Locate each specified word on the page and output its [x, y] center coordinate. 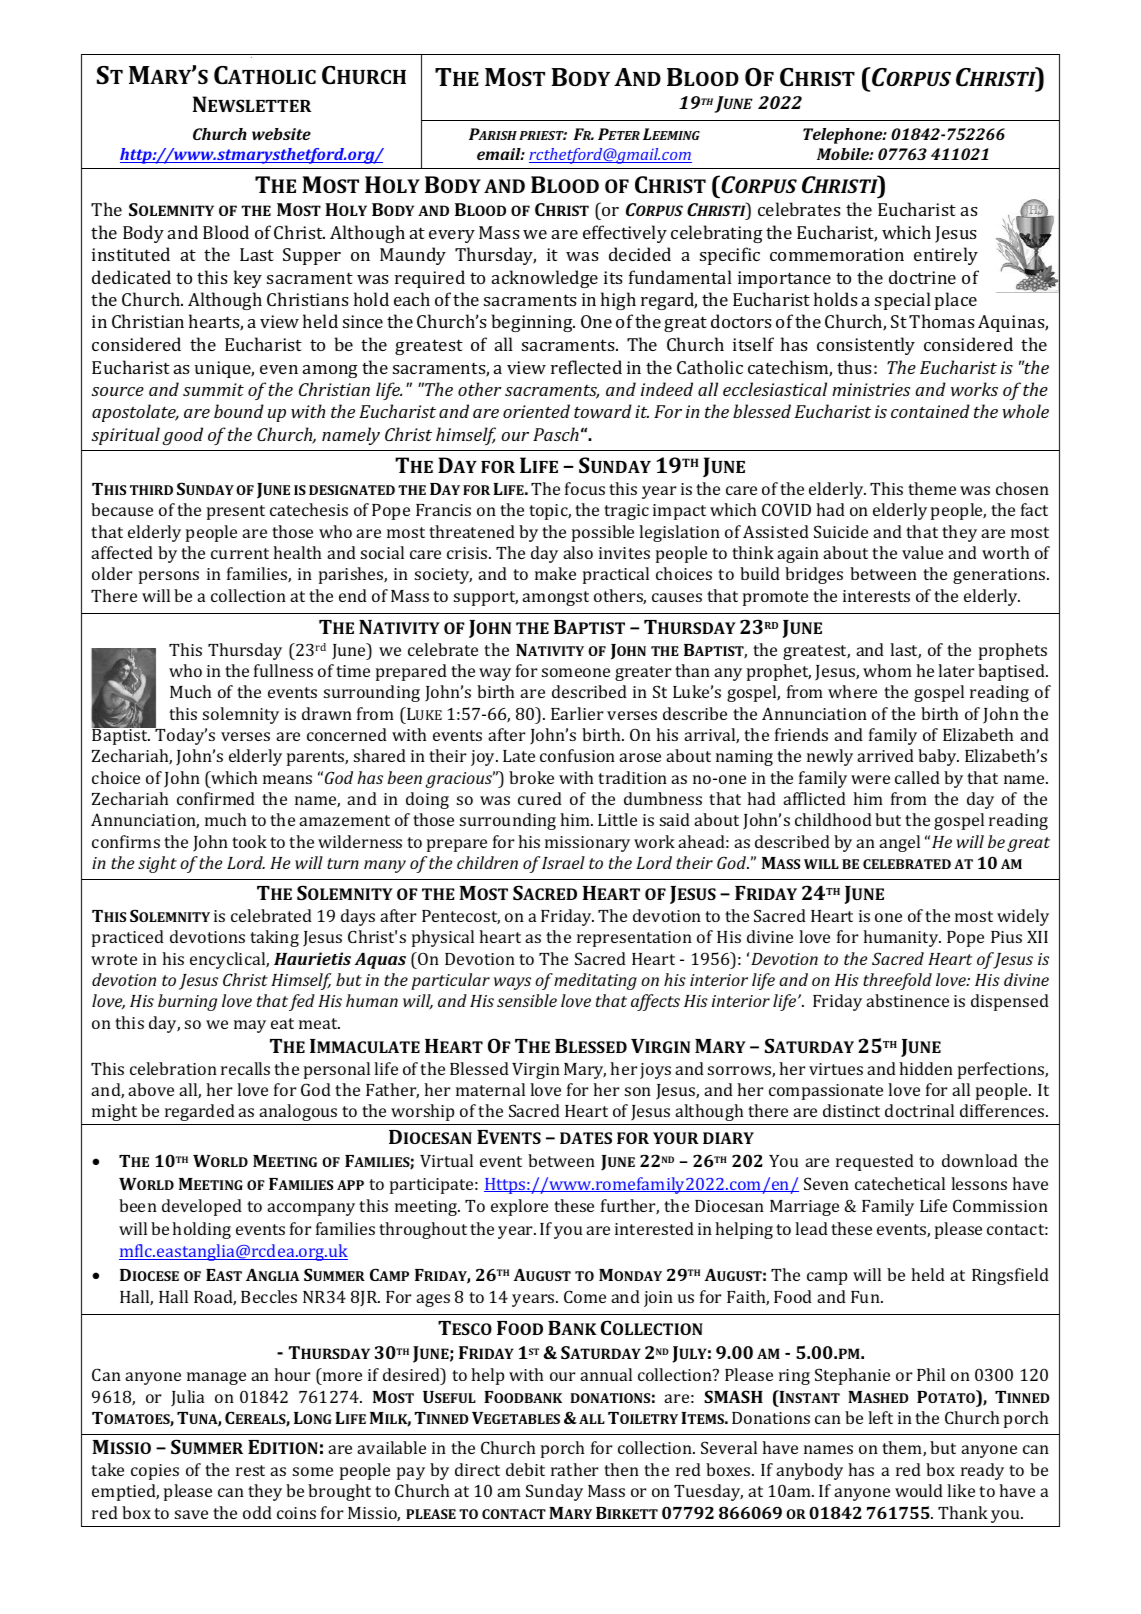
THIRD [151, 490]
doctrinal [919, 1110]
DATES [586, 1138]
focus [585, 488]
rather [575, 1469]
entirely [946, 256]
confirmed [216, 798]
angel [899, 843]
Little [617, 819]
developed [202, 1207]
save [191, 1514]
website [281, 134]
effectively [625, 234]
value [922, 552]
